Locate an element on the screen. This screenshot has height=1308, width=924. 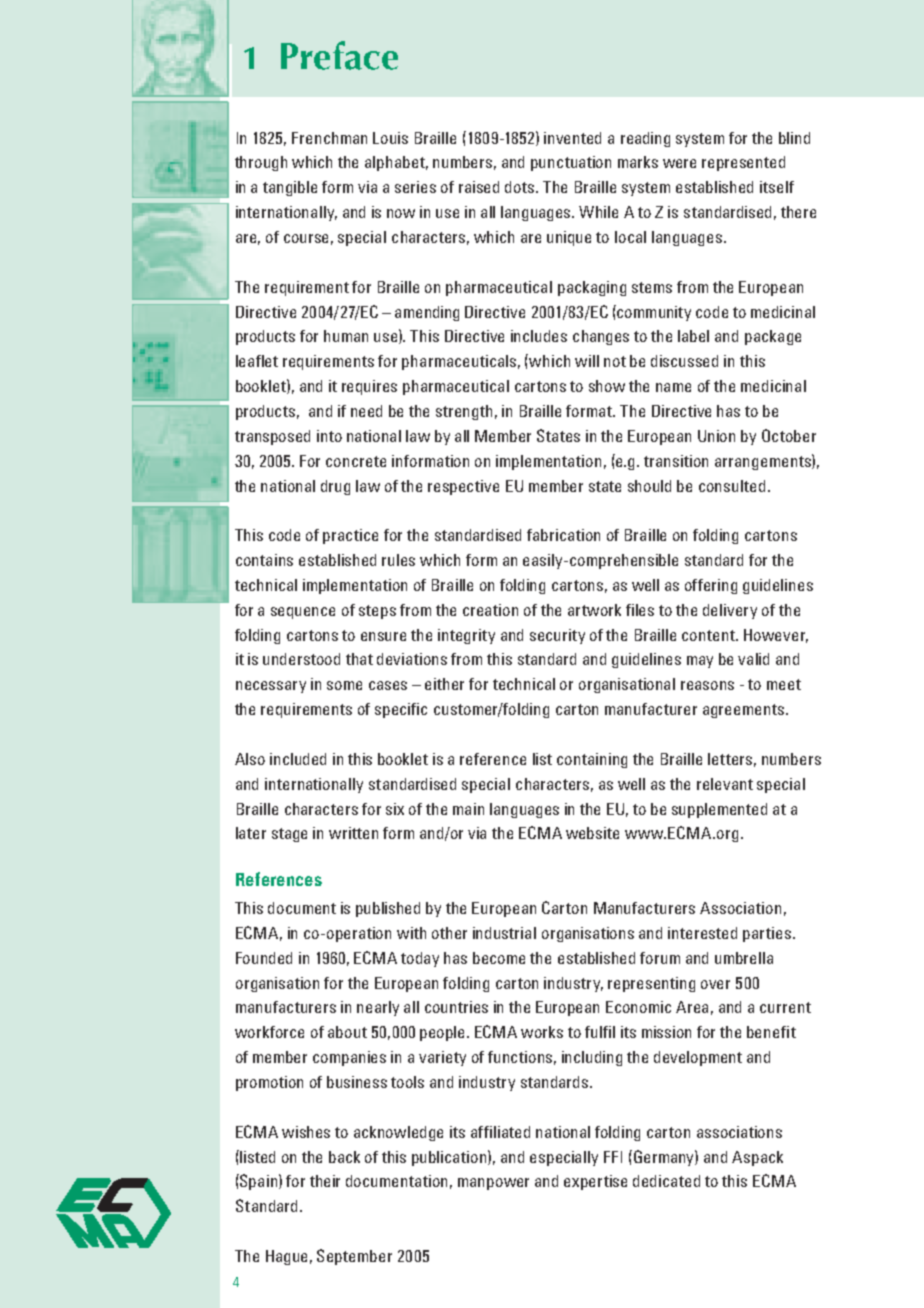
represented is located at coordinates (743, 163).
